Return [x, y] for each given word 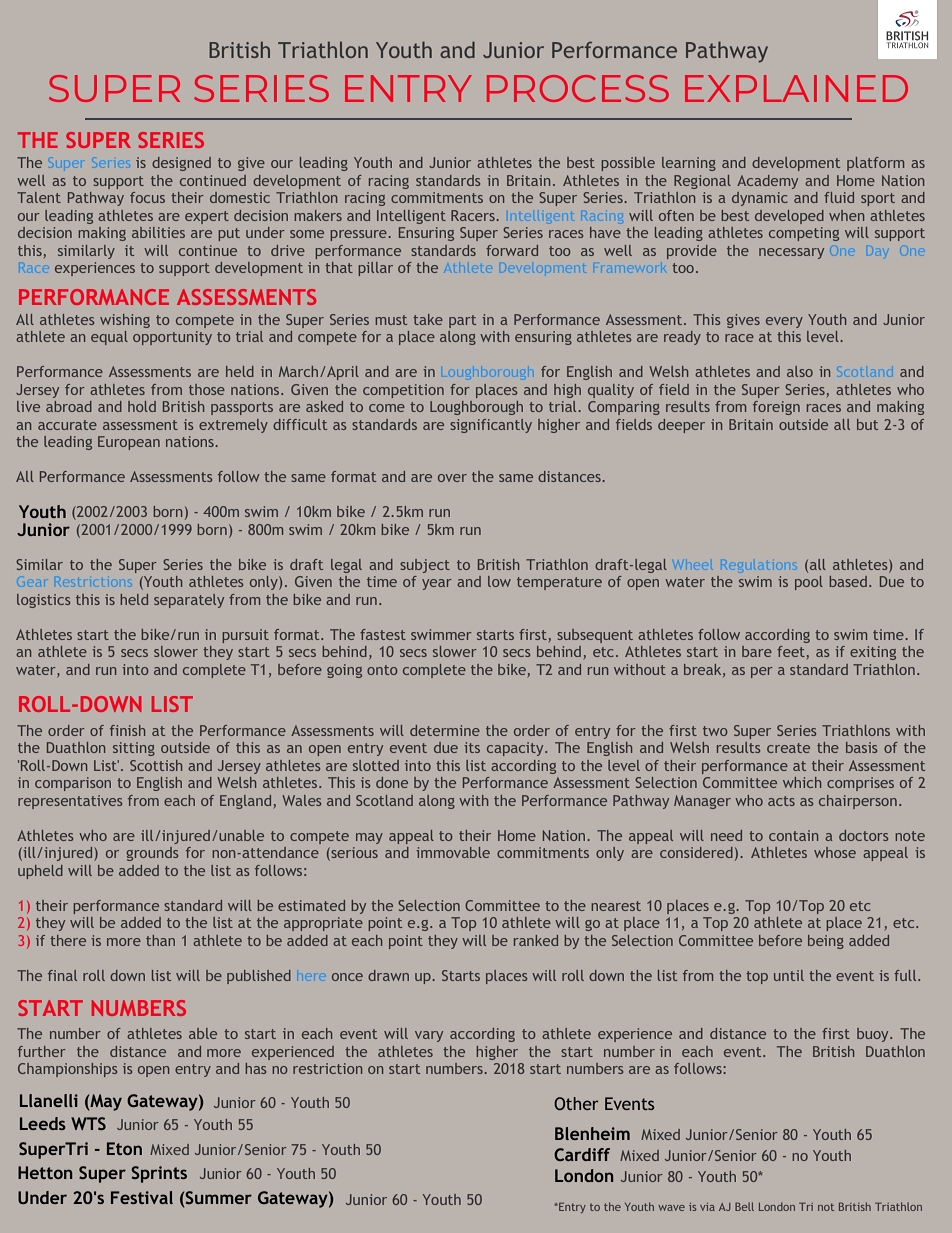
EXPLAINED [796, 88]
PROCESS [578, 88]
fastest [383, 634]
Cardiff [582, 1154]
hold [142, 406]
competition [403, 391]
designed [181, 164]
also [800, 371]
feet [791, 651]
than [160, 940]
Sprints [159, 1174]
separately [189, 601]
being [826, 942]
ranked [536, 940]
